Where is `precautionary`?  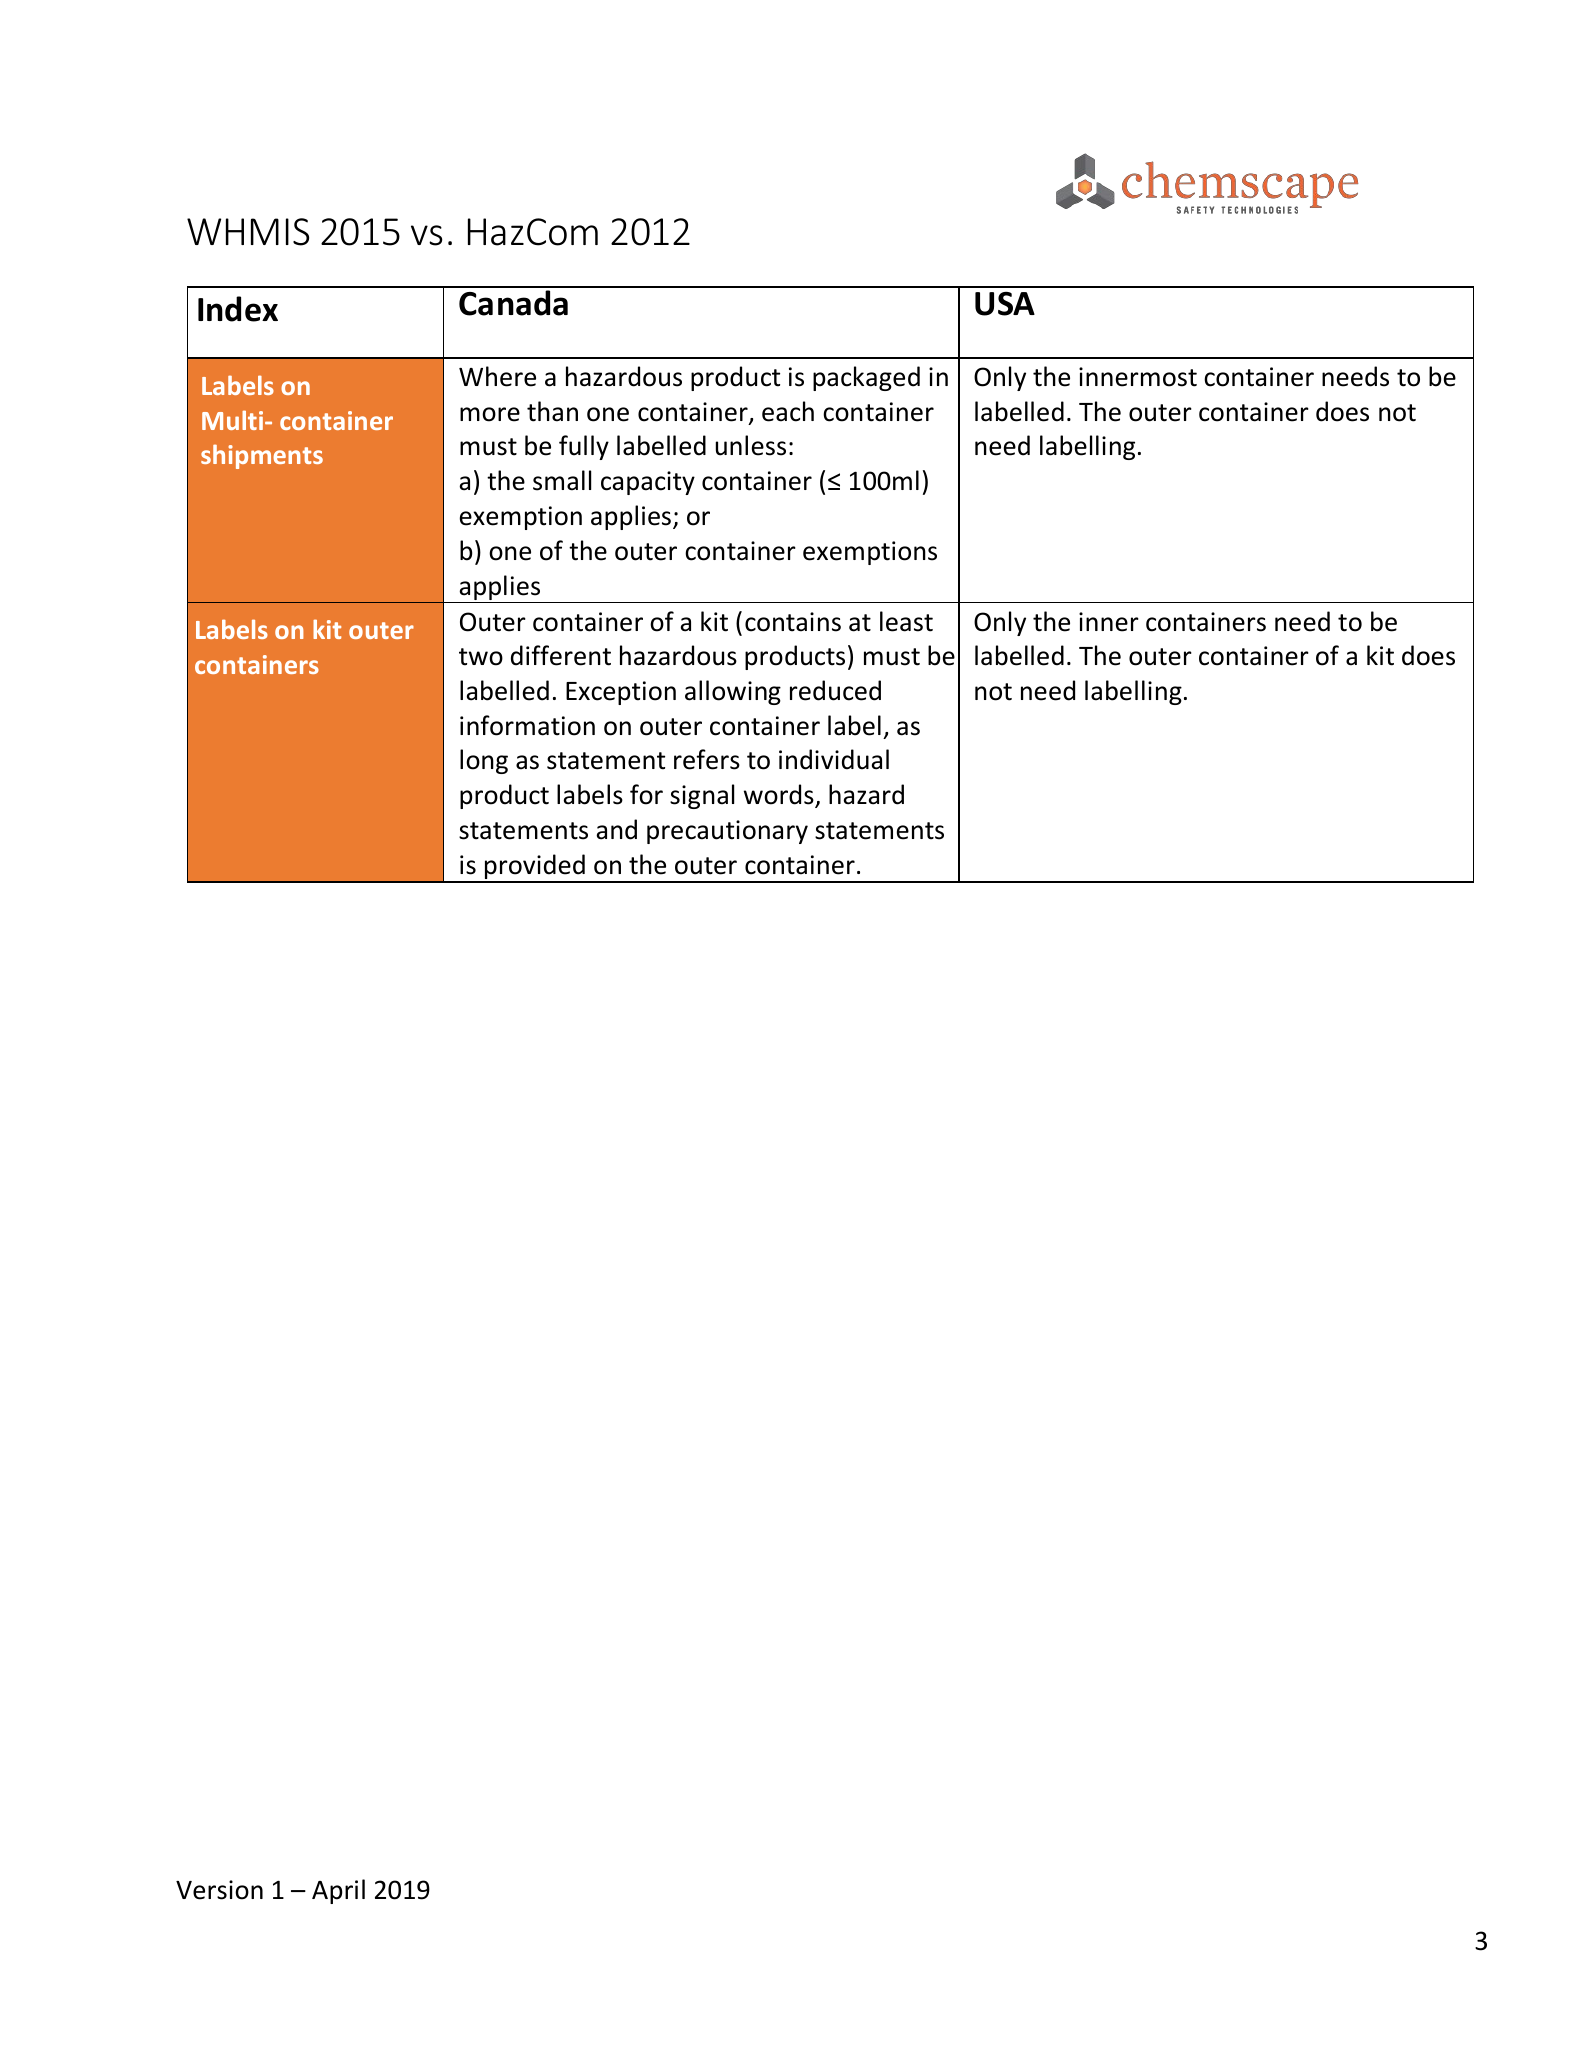
precautionary is located at coordinates (727, 832).
